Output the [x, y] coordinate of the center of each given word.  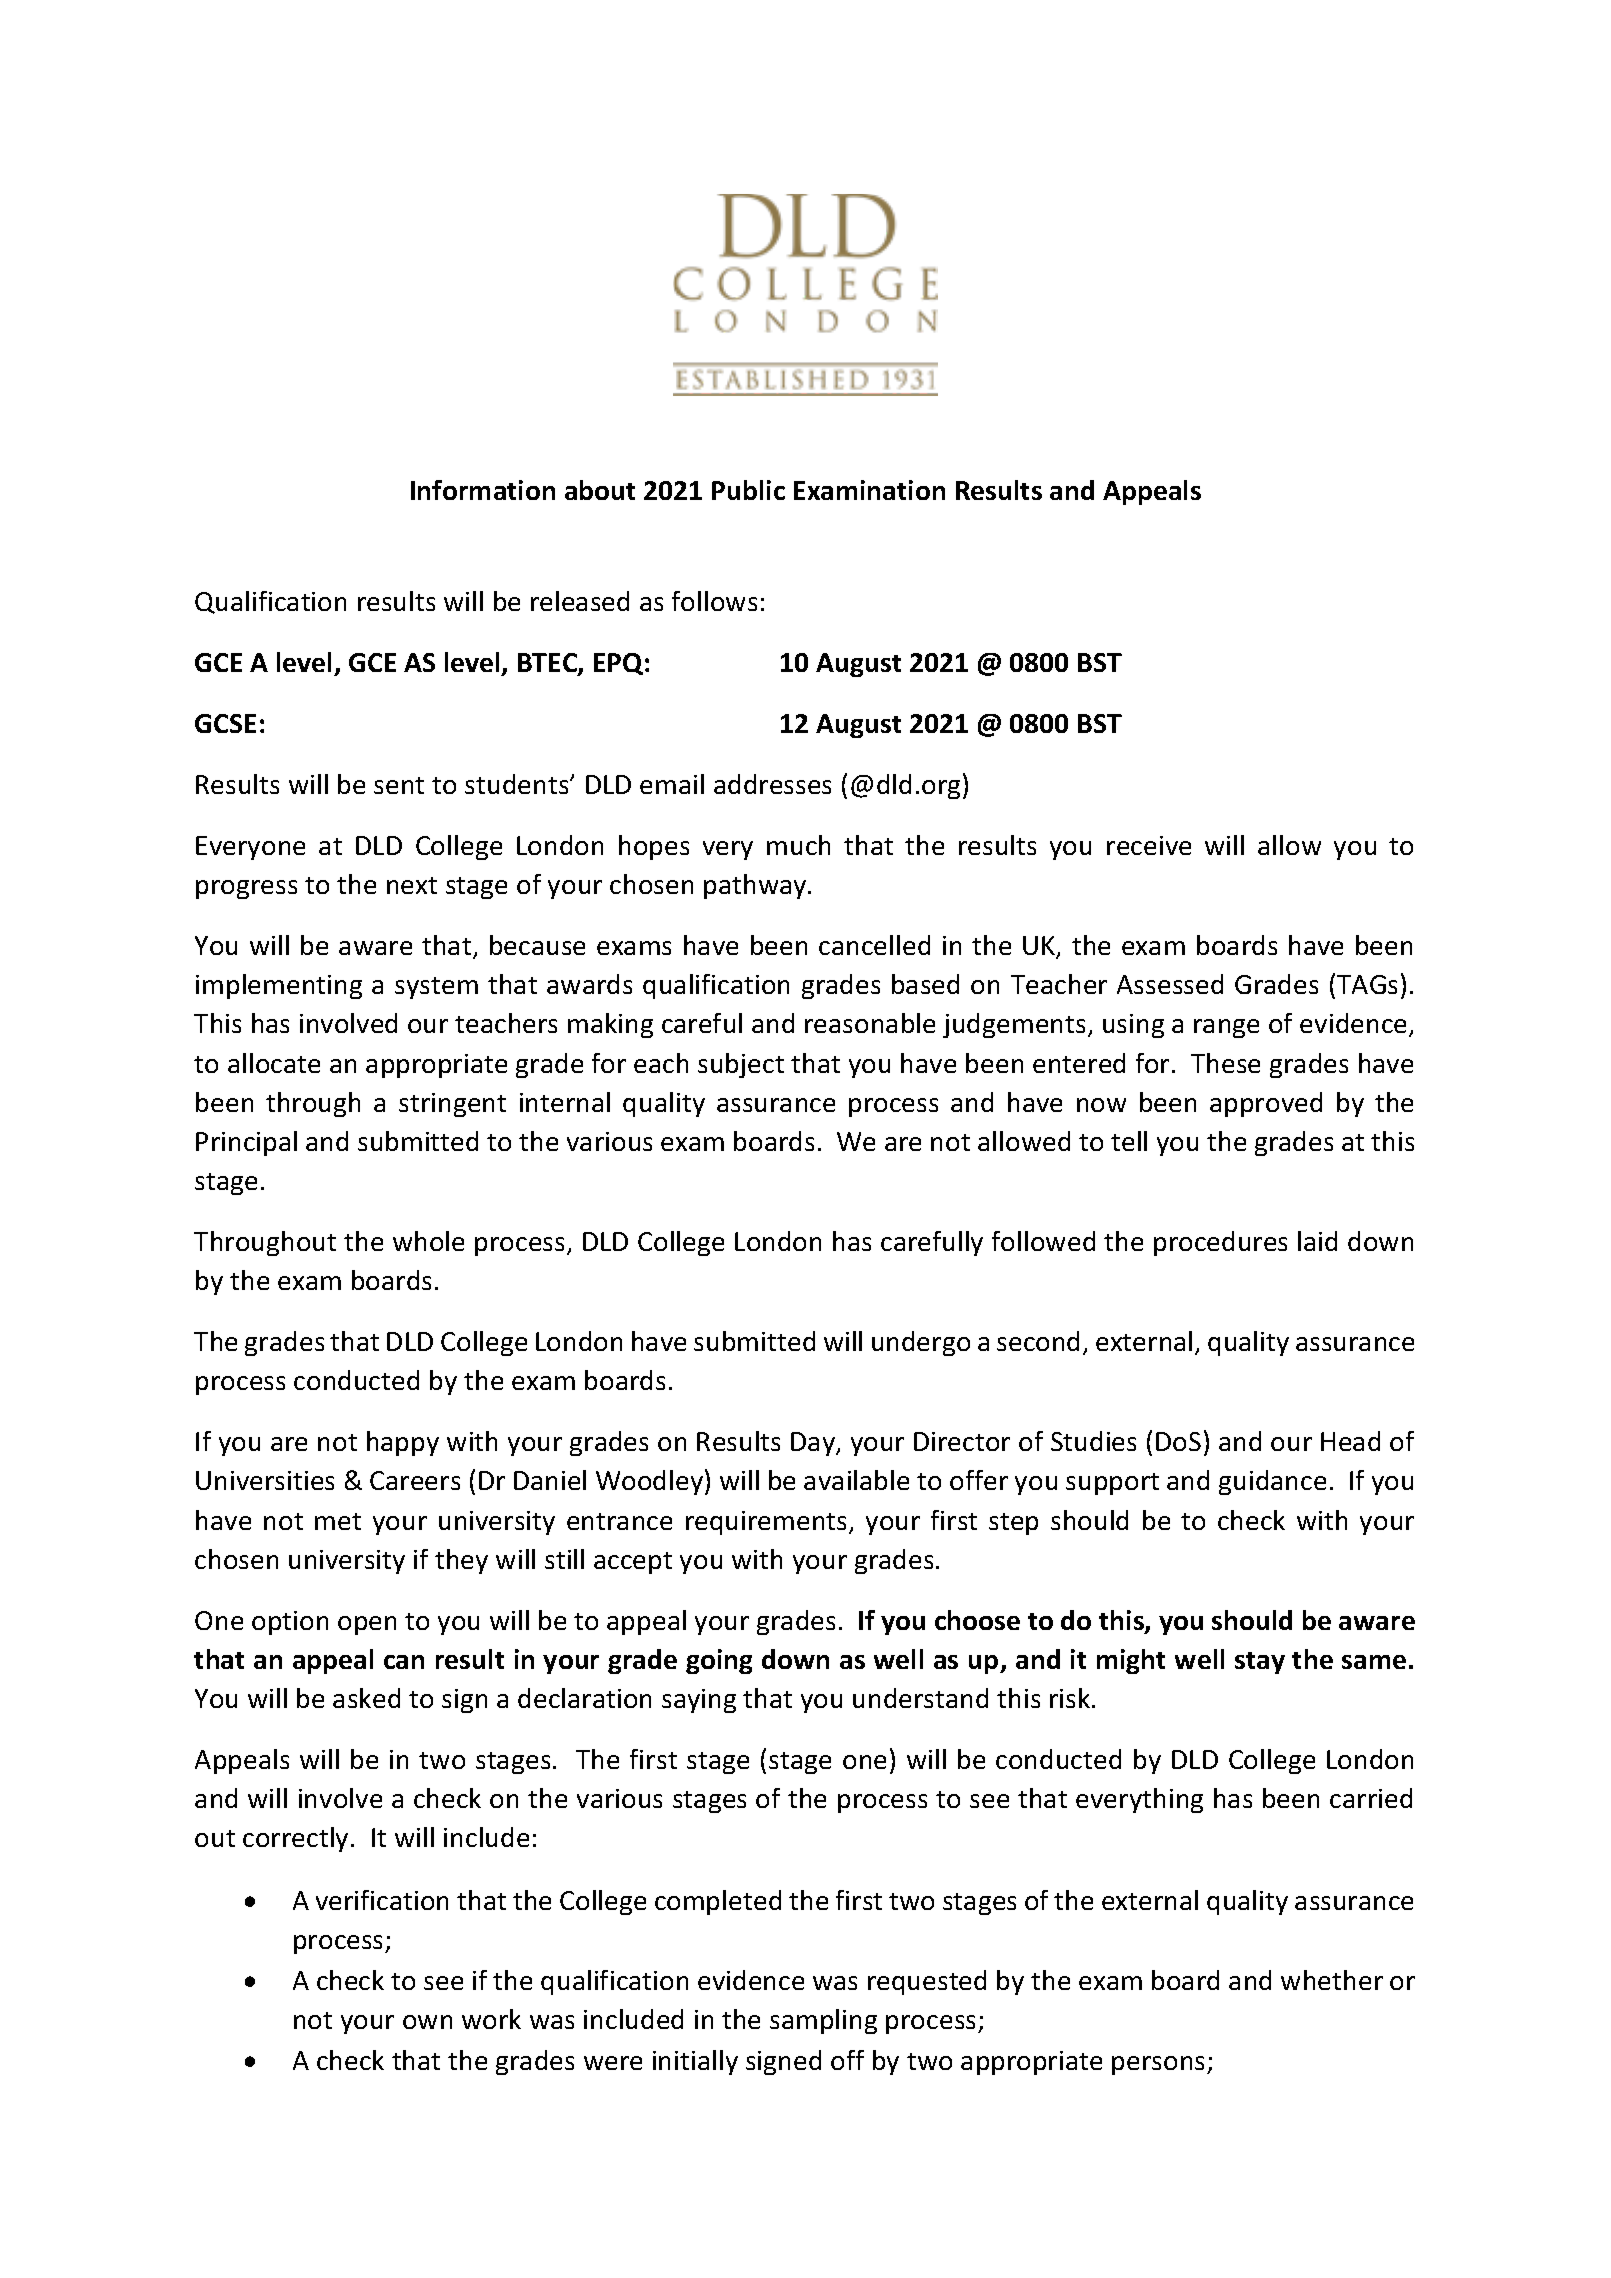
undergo [921, 1343]
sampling [823, 2021]
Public [748, 490]
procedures [1220, 1243]
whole [428, 1241]
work [491, 2019]
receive [1149, 845]
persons [1160, 2065]
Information [483, 490]
